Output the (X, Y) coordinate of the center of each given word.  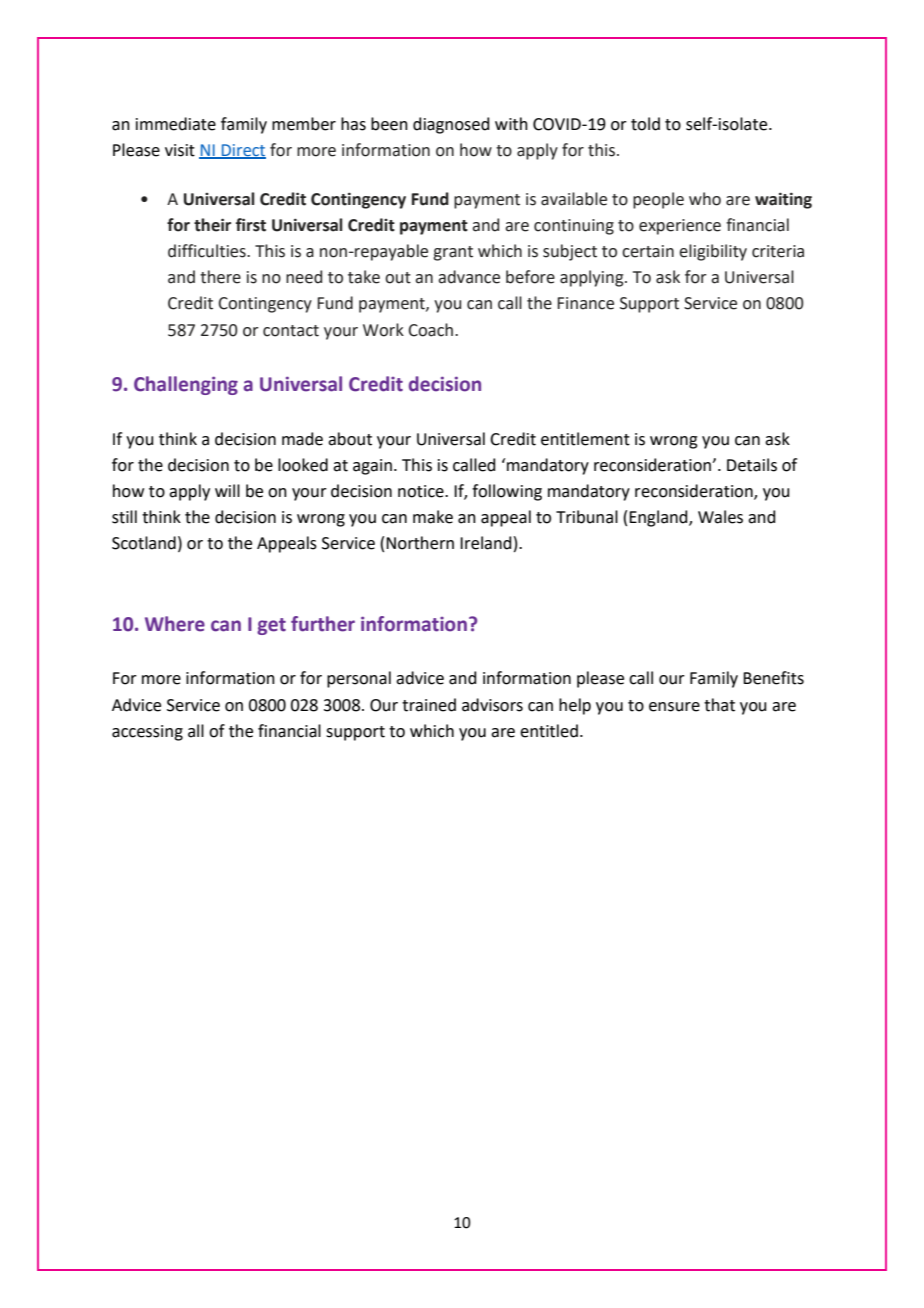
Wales (720, 517)
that (719, 705)
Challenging (186, 385)
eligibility (713, 252)
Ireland (486, 543)
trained (429, 705)
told (645, 124)
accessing (147, 733)
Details (752, 465)
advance (469, 277)
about (350, 439)
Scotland (144, 543)
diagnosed (451, 125)
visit (180, 150)
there (220, 277)
